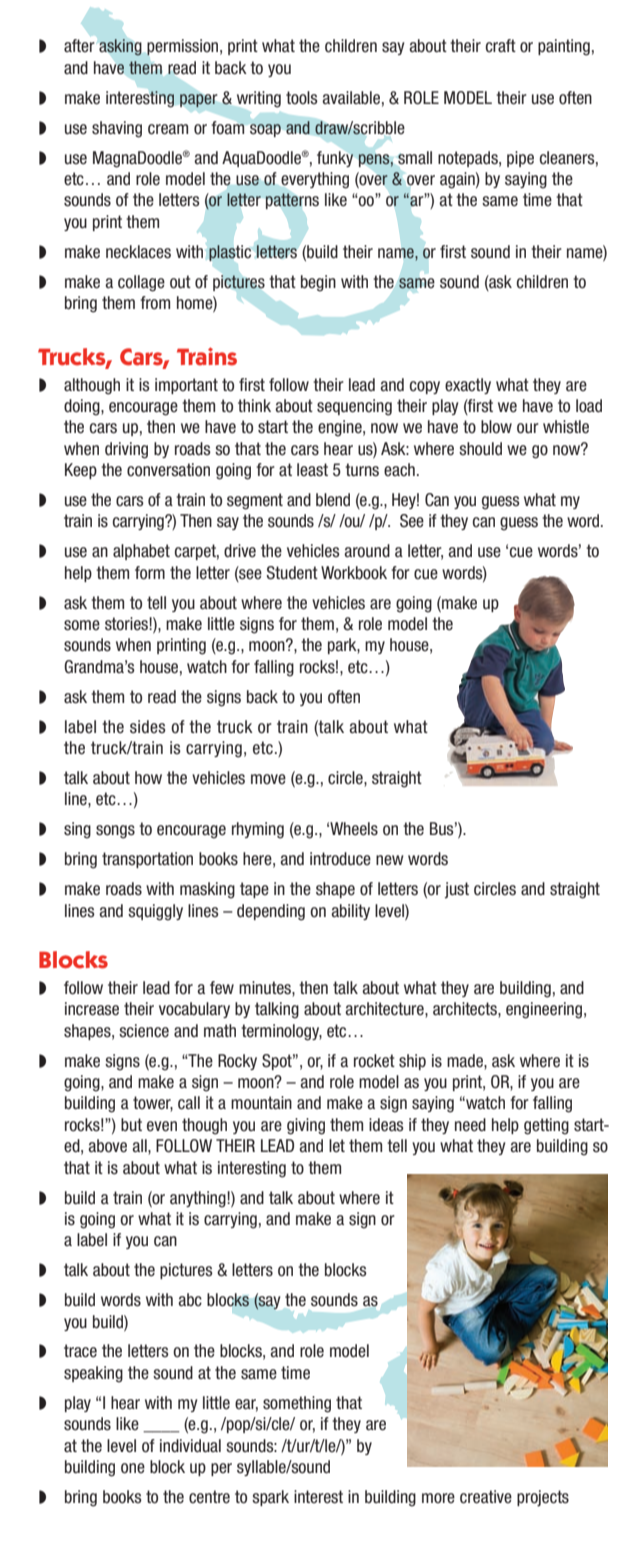  What do you see at coordinates (144, 1031) in the document?
I see `science` at bounding box center [144, 1031].
